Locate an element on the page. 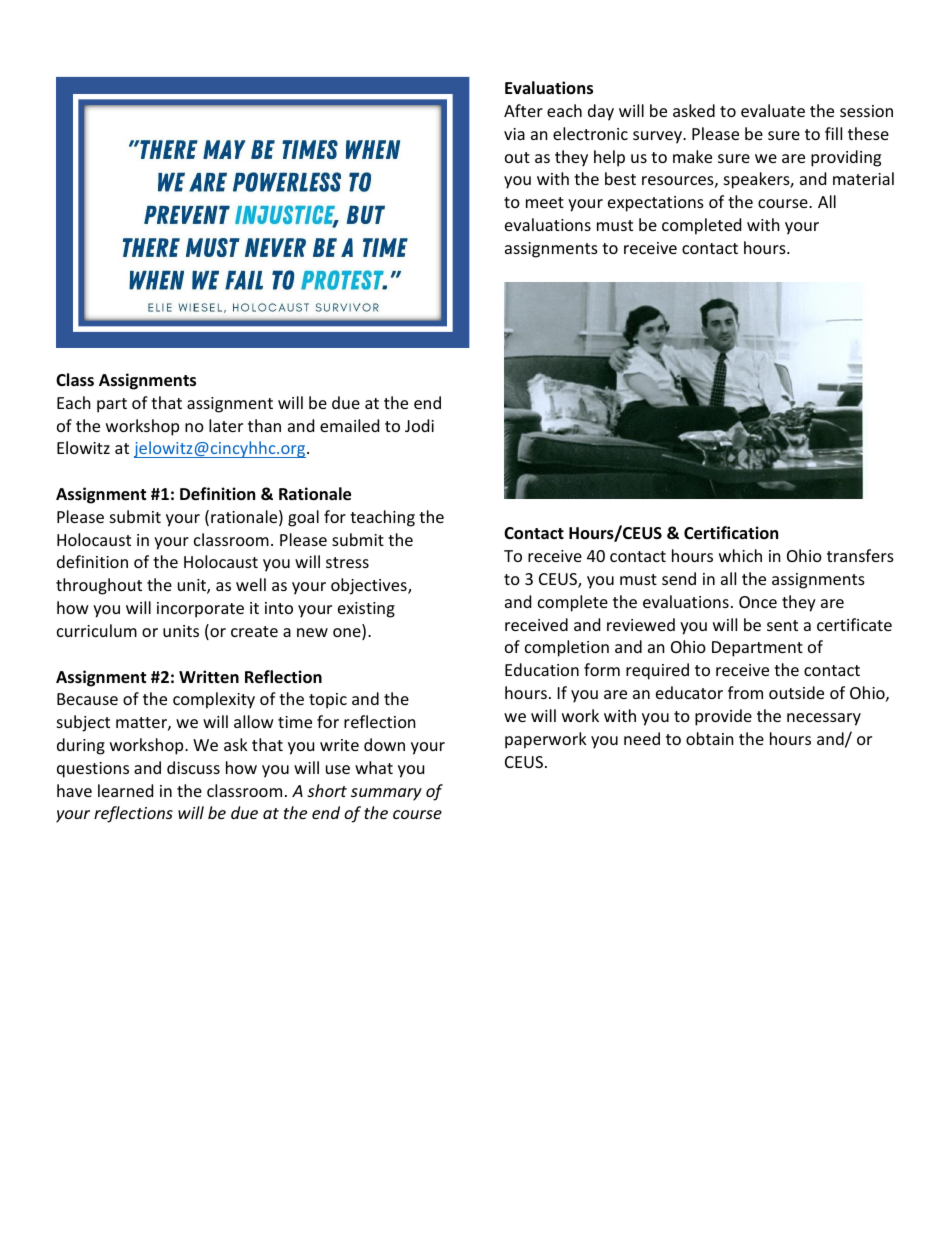 The height and width of the image is (1233, 952). Certification is located at coordinates (731, 533).
